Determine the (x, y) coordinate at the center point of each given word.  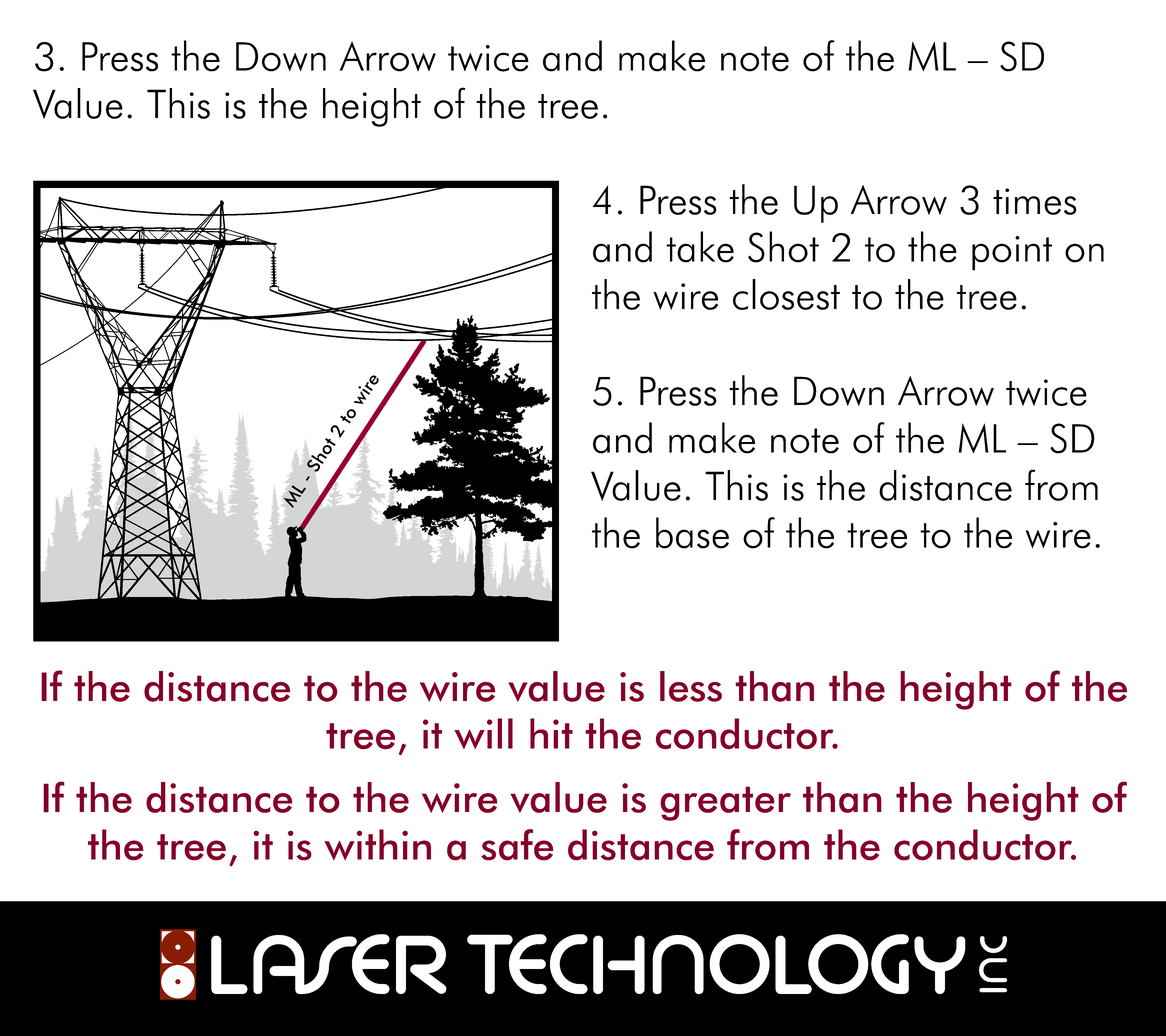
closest (786, 294)
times (1035, 201)
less (691, 686)
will (483, 733)
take (700, 247)
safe (517, 845)
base (692, 533)
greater (725, 803)
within (377, 844)
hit (551, 733)
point (1012, 253)
